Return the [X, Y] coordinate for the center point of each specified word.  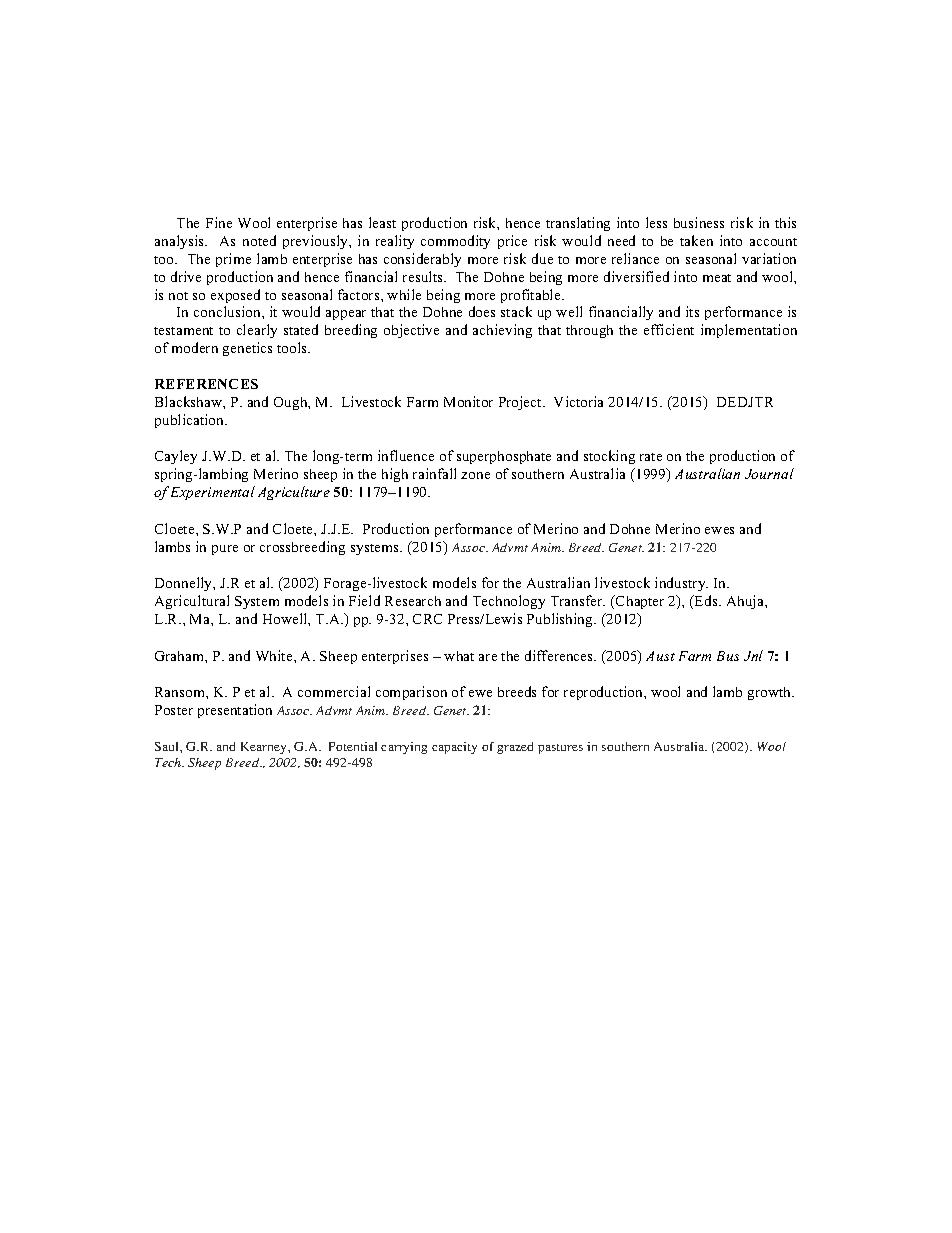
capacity [454, 748]
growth [771, 693]
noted [259, 240]
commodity [455, 242]
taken [696, 240]
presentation [235, 711]
